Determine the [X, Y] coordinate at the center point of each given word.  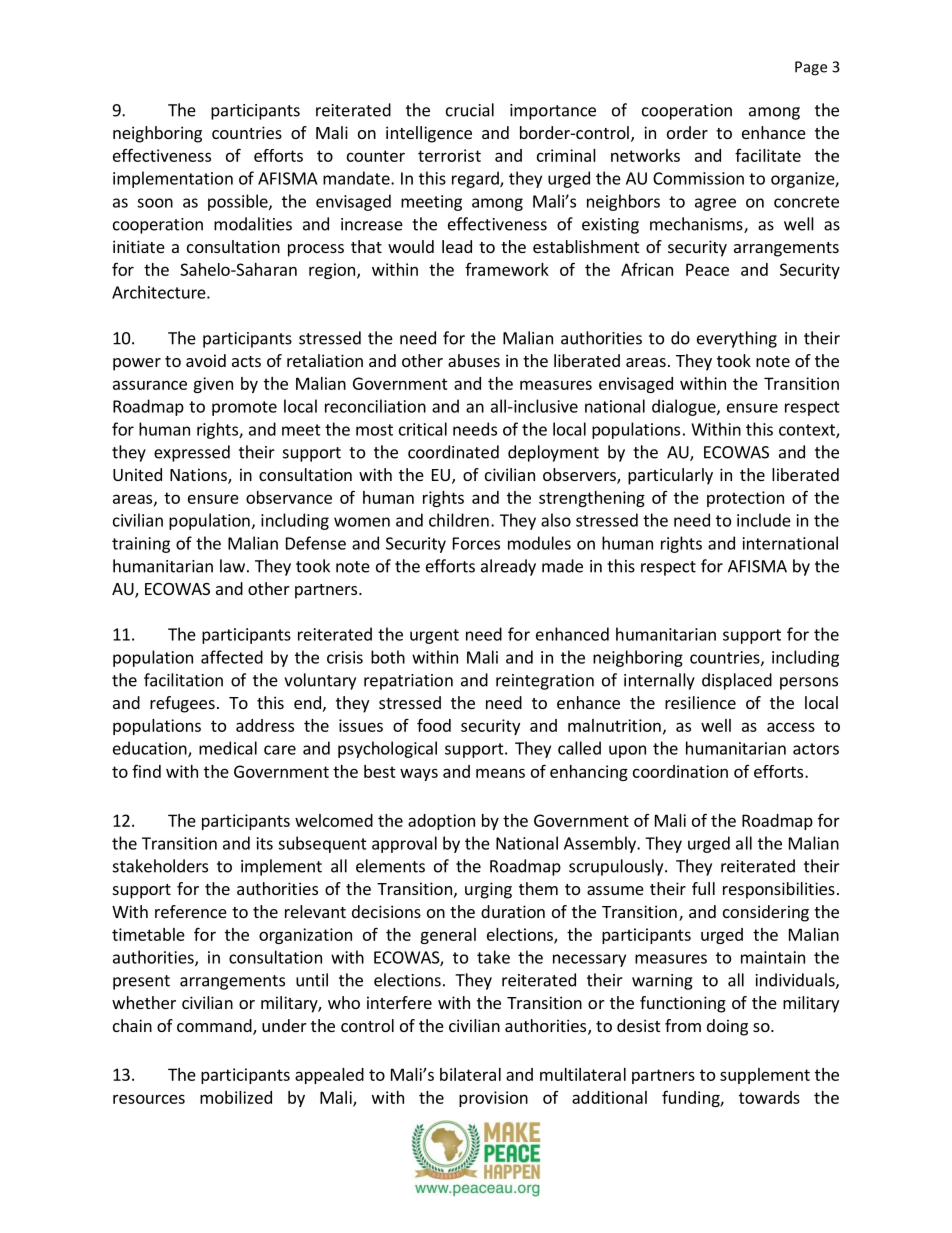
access [791, 727]
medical [228, 748]
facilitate [768, 155]
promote [244, 408]
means [500, 773]
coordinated [453, 452]
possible [239, 202]
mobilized [236, 1097]
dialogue [685, 407]
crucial [470, 110]
